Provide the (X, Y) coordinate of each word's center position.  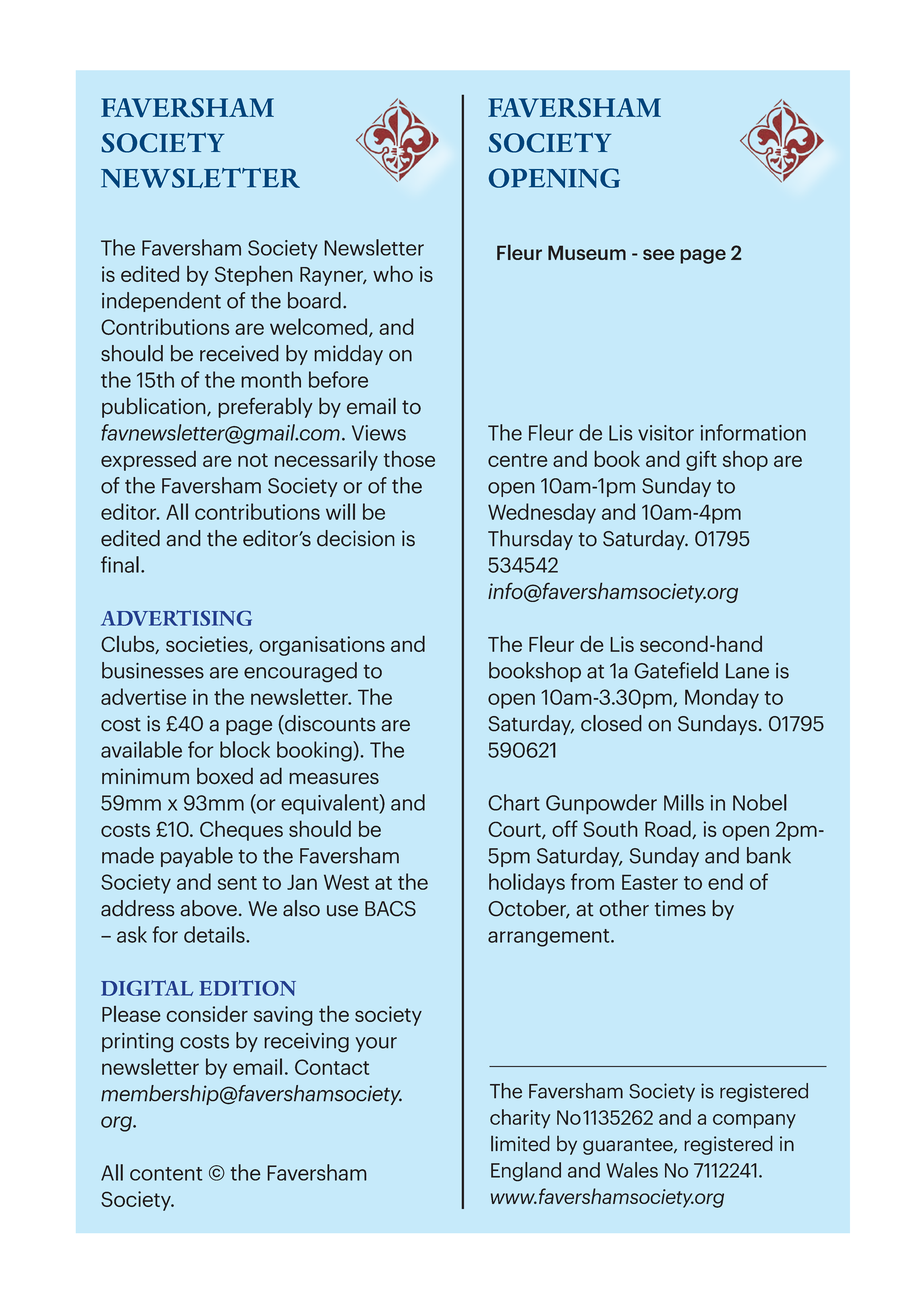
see (659, 254)
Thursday (530, 540)
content (166, 1174)
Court (515, 830)
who (393, 273)
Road (669, 829)
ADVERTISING (176, 618)
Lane (747, 671)
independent (161, 302)
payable (197, 857)
